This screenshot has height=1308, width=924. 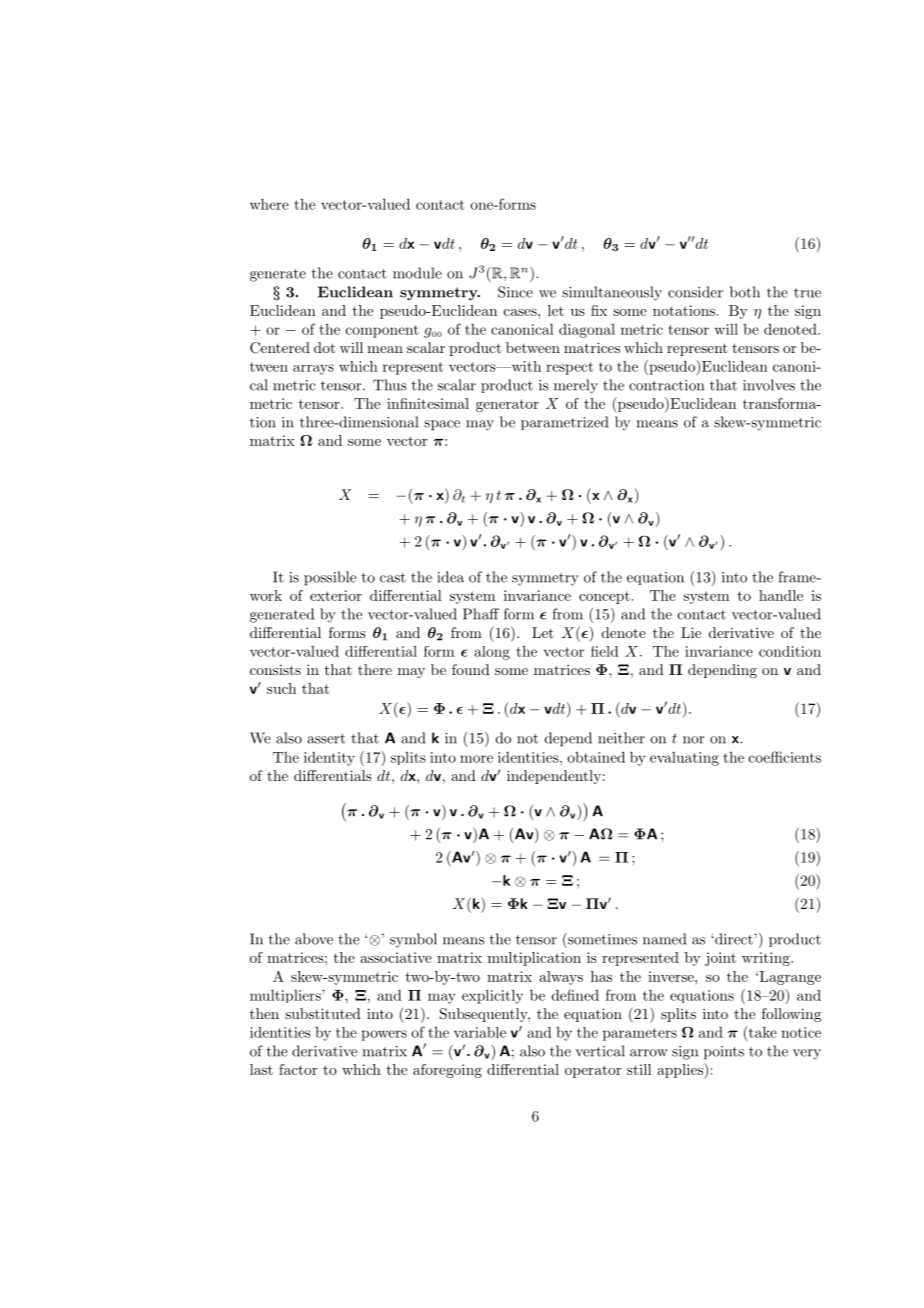 I want to click on Thus, so click(x=390, y=385).
